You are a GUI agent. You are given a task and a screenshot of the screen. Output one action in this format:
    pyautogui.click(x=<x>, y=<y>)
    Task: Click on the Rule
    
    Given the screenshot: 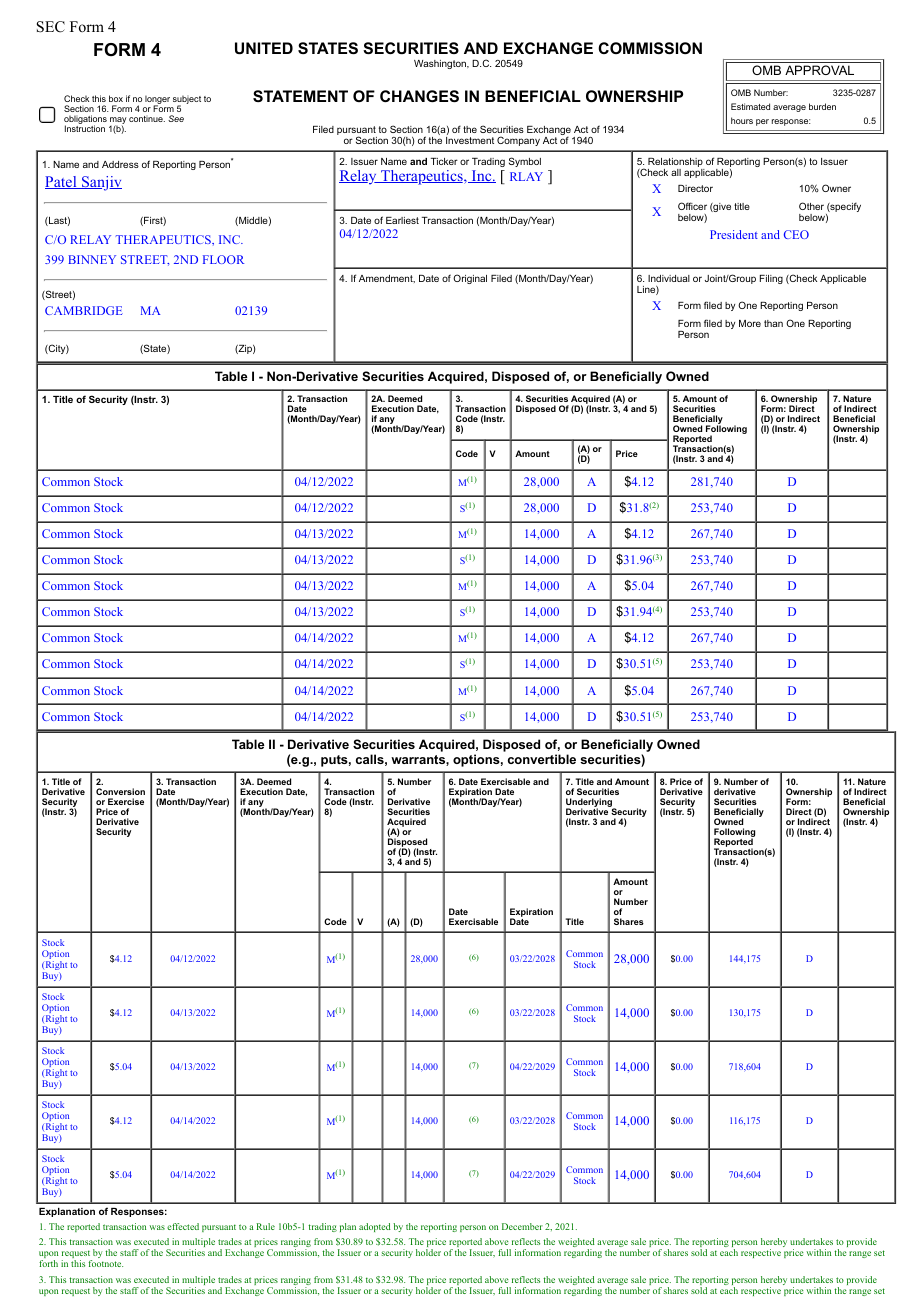 What is the action you would take?
    pyautogui.click(x=266, y=1226)
